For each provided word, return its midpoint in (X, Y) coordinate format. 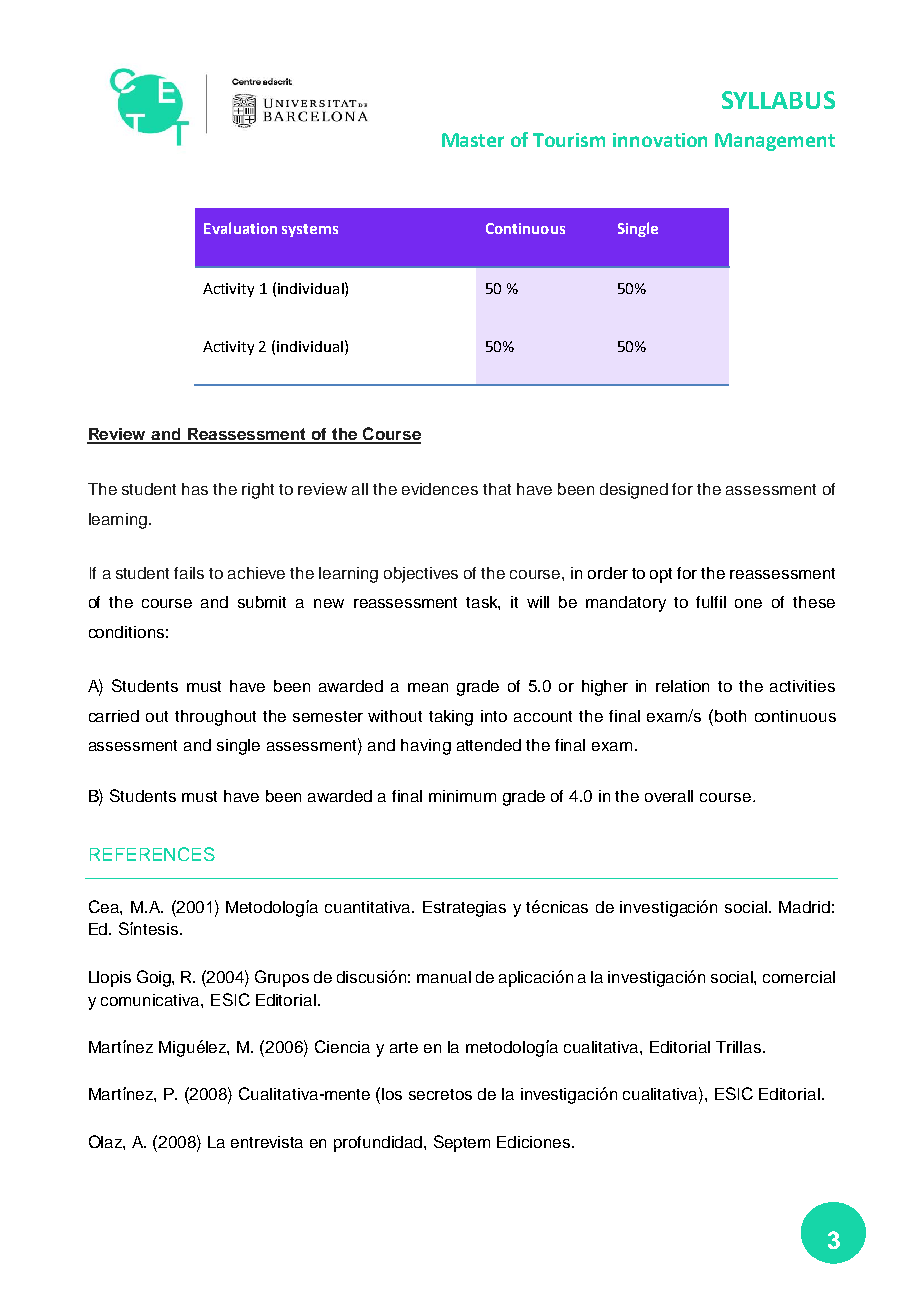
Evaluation (240, 228)
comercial (799, 977)
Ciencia (342, 1046)
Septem (462, 1143)
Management (775, 142)
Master (473, 140)
